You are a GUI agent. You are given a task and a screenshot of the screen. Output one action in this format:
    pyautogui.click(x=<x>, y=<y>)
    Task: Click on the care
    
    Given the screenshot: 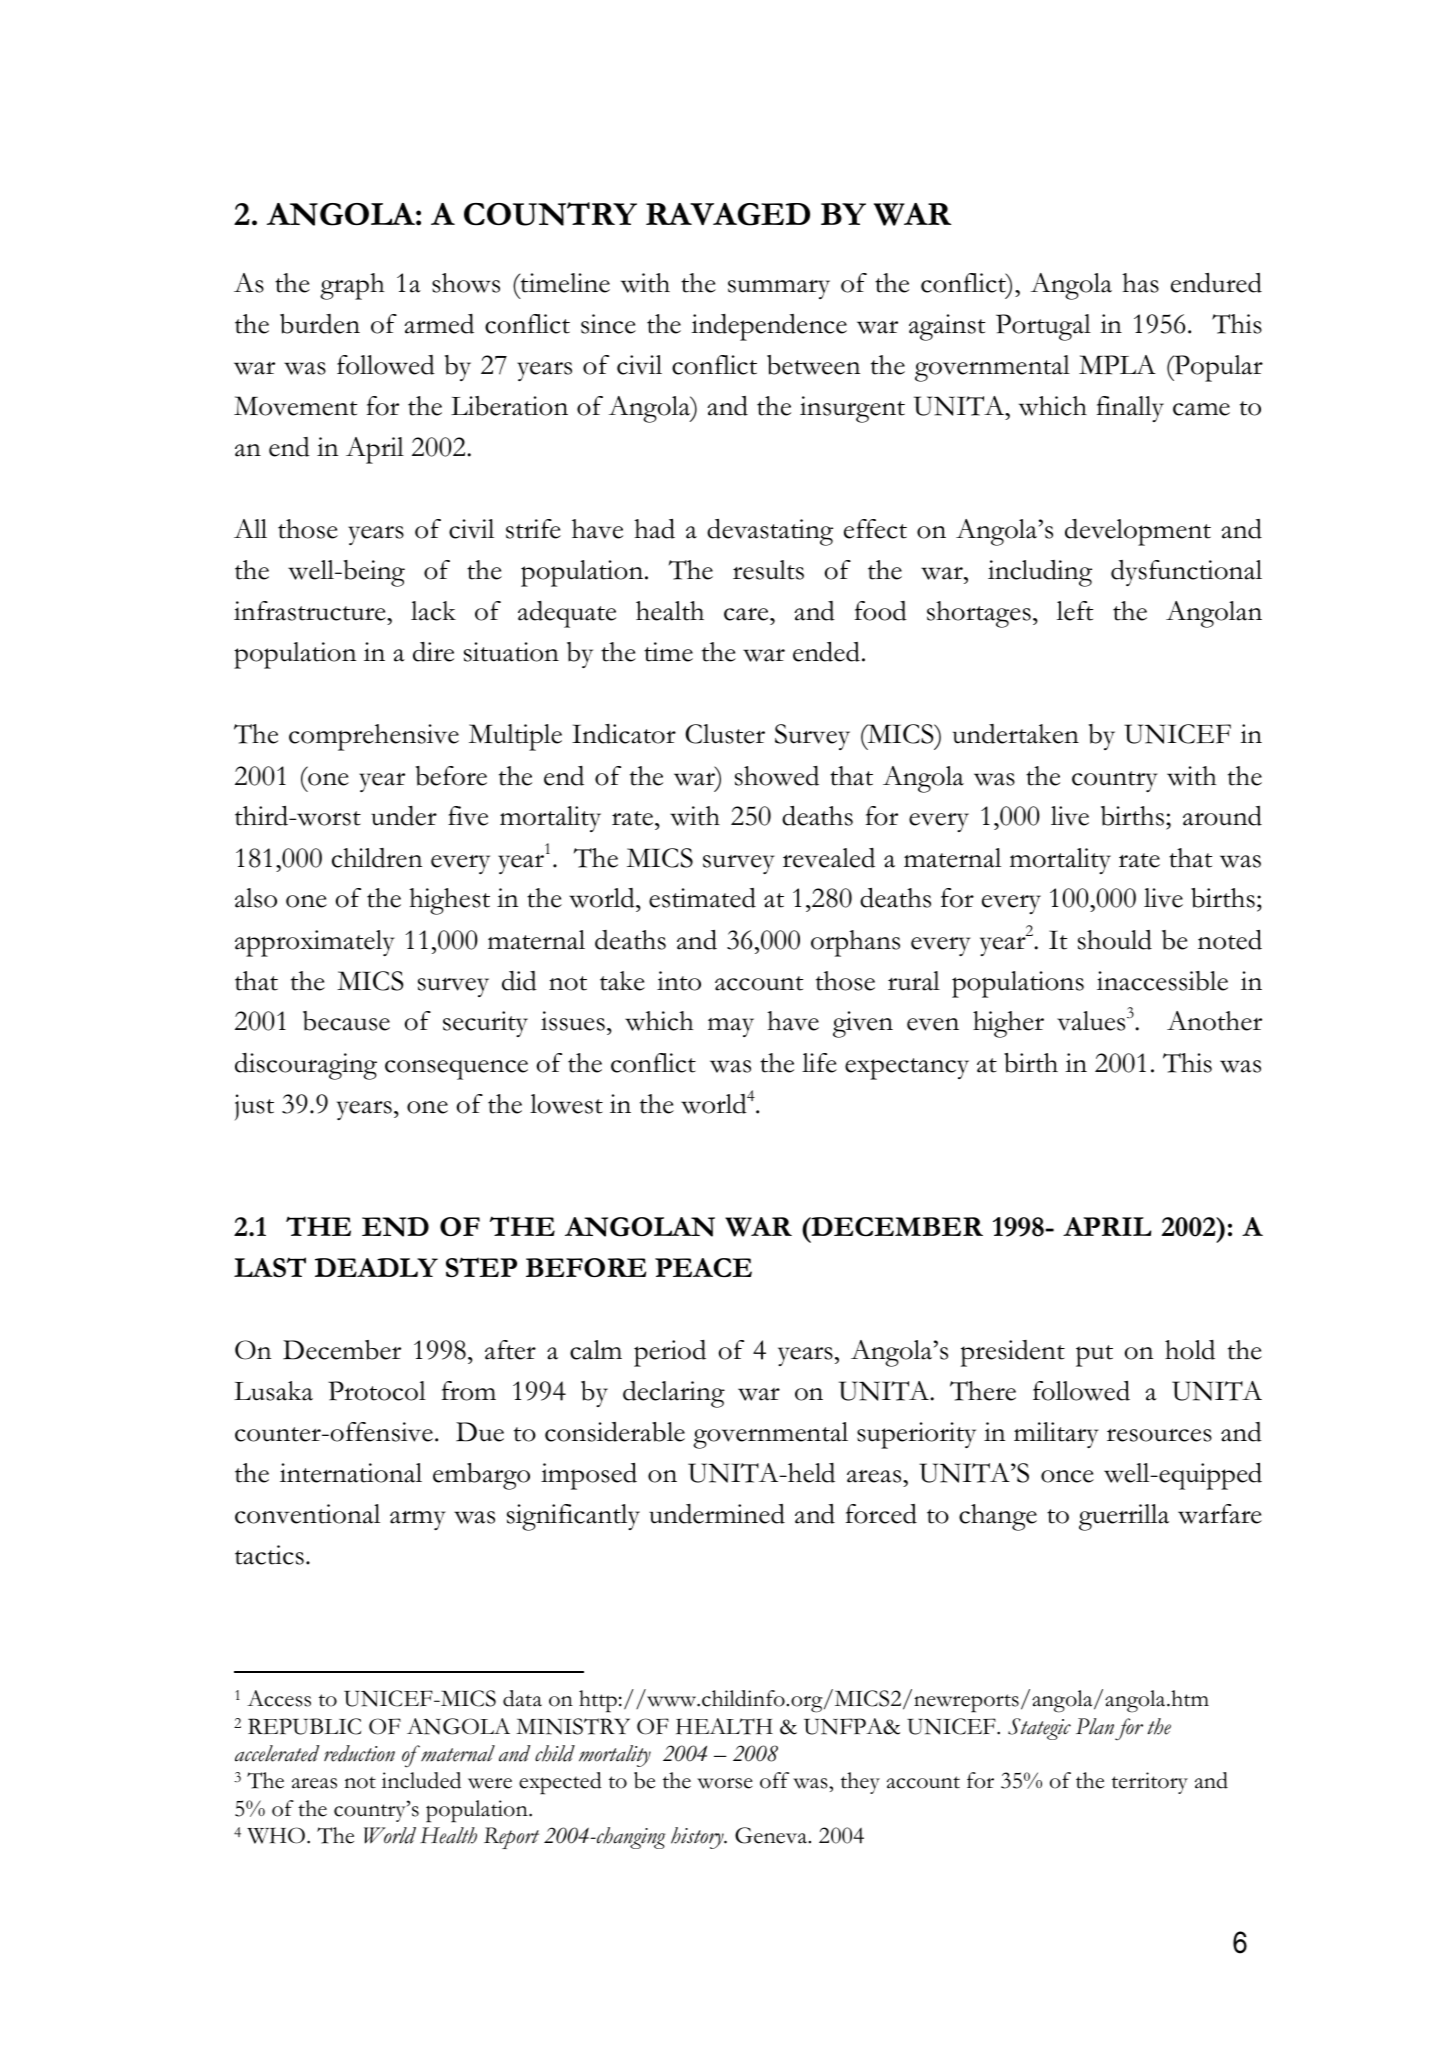 What is the action you would take?
    pyautogui.click(x=747, y=614)
